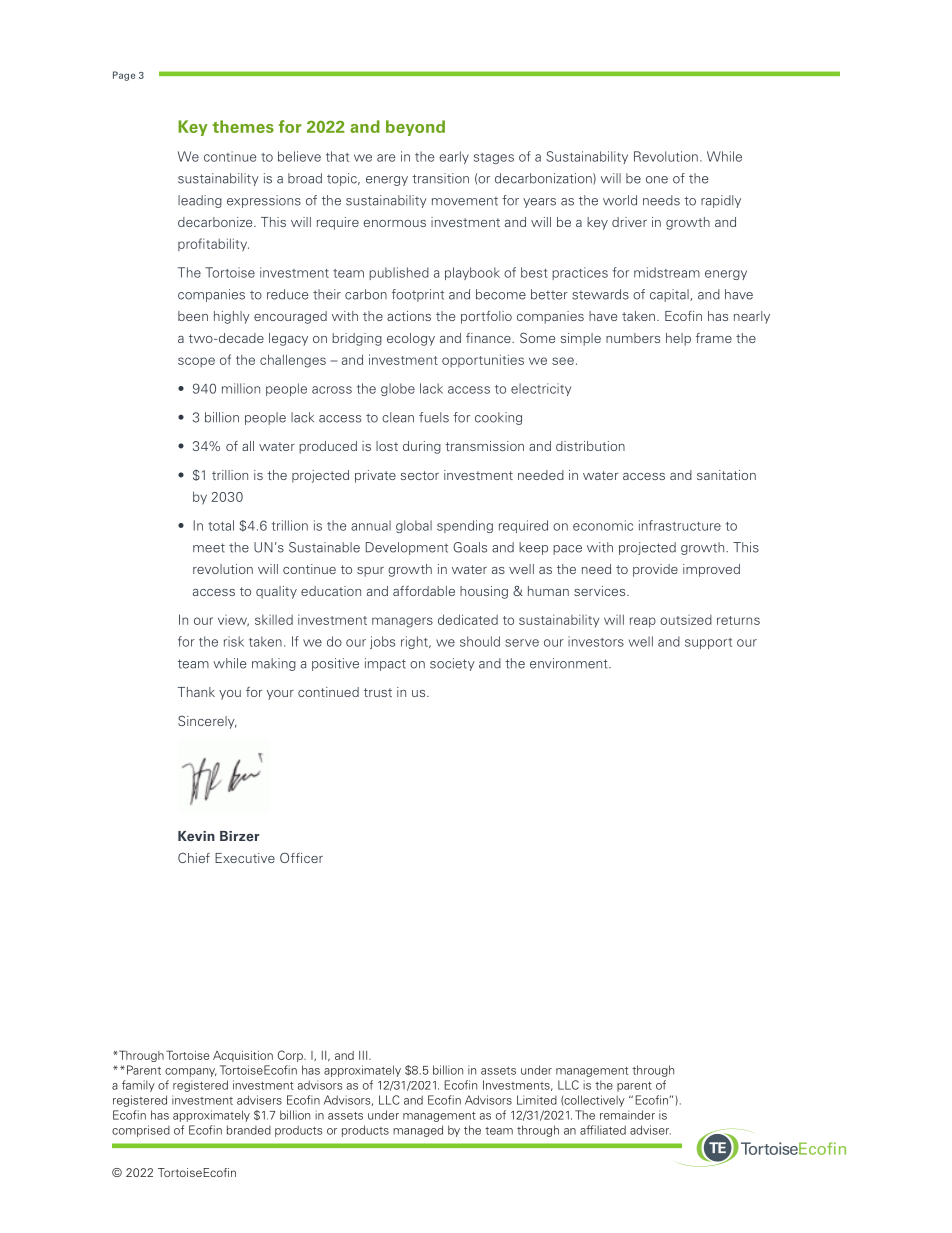  I want to click on managed, so click(418, 1131).
